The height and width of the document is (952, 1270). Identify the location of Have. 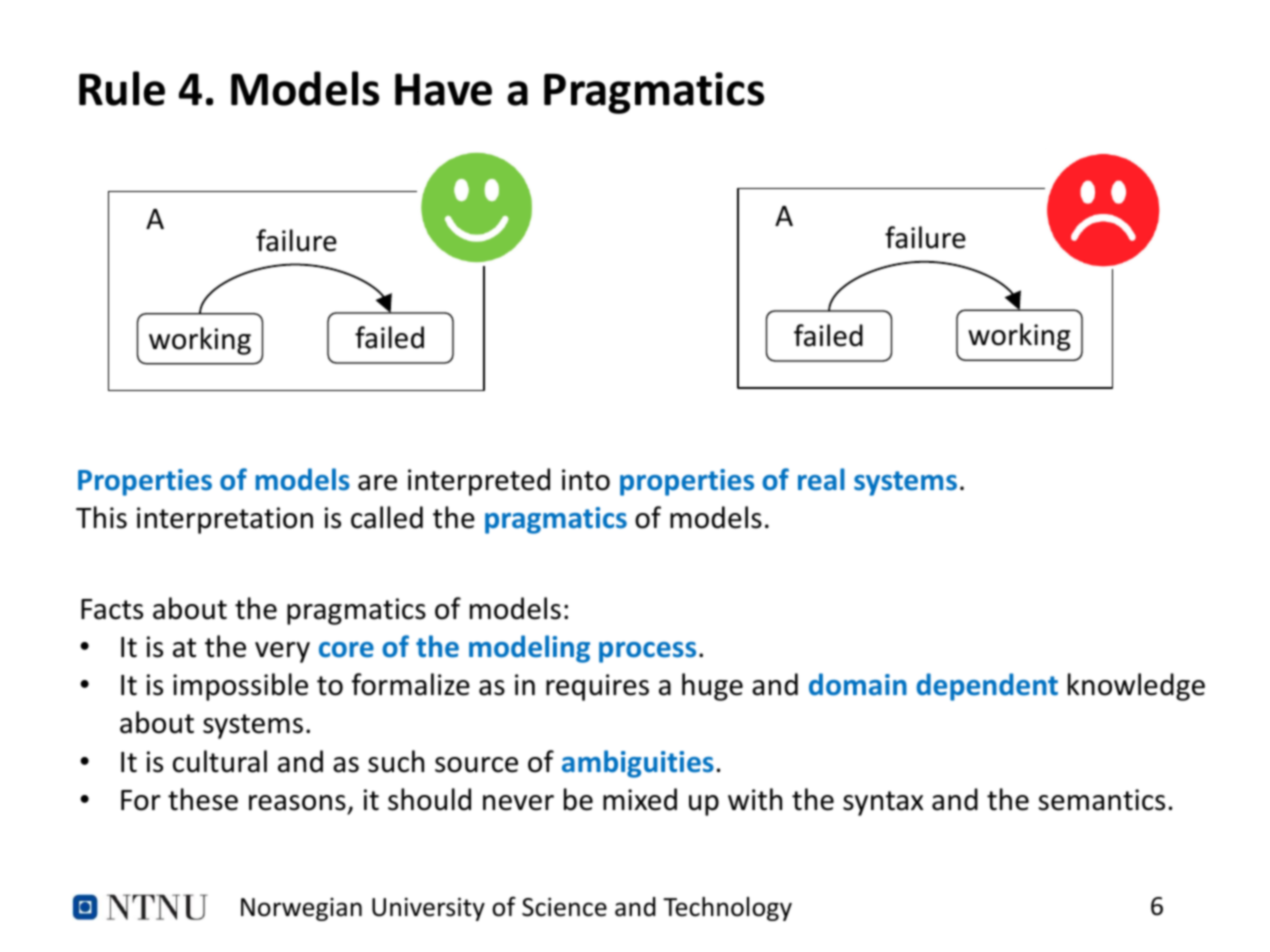
(443, 89).
